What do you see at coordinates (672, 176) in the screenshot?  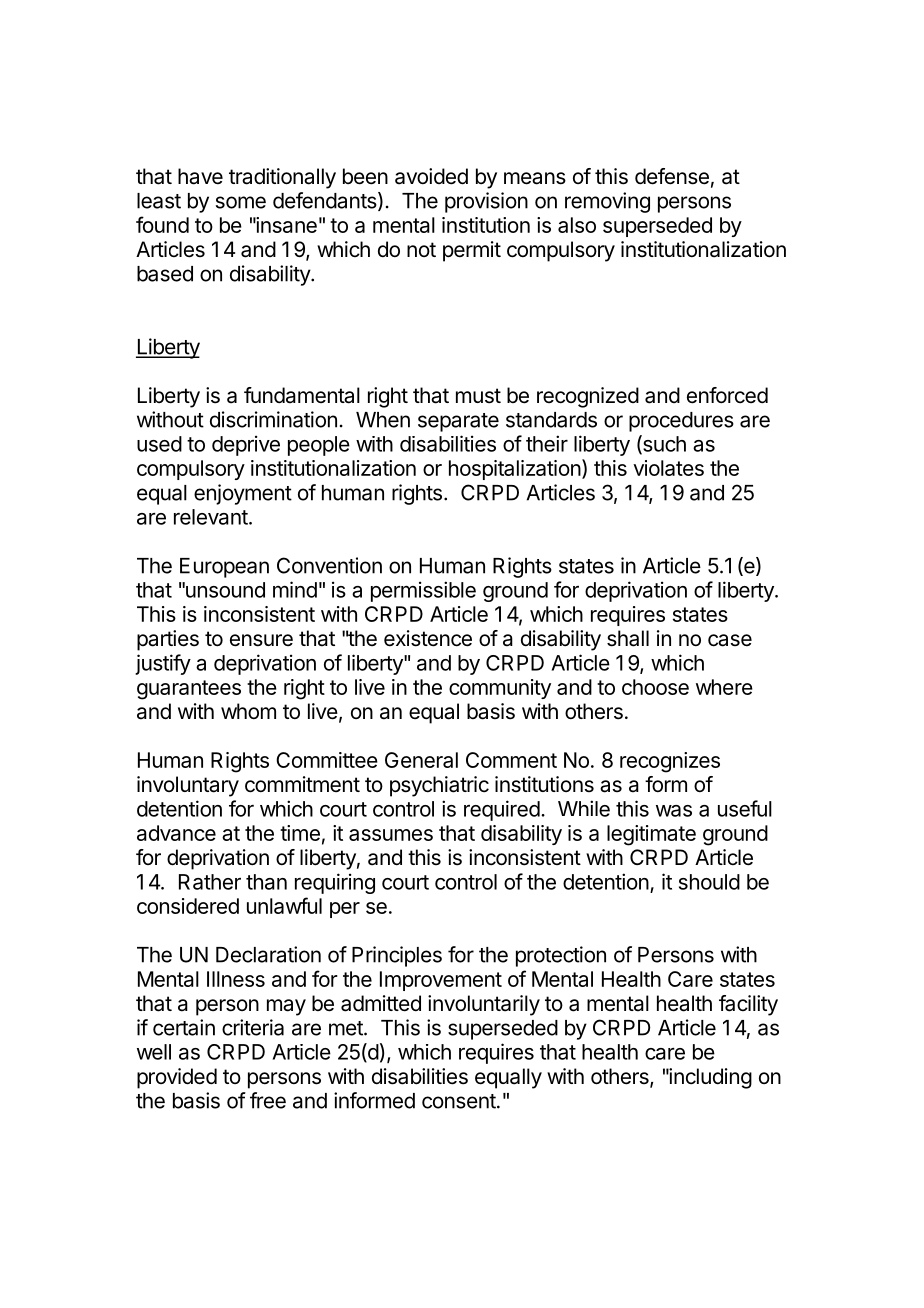 I see `defense` at bounding box center [672, 176].
